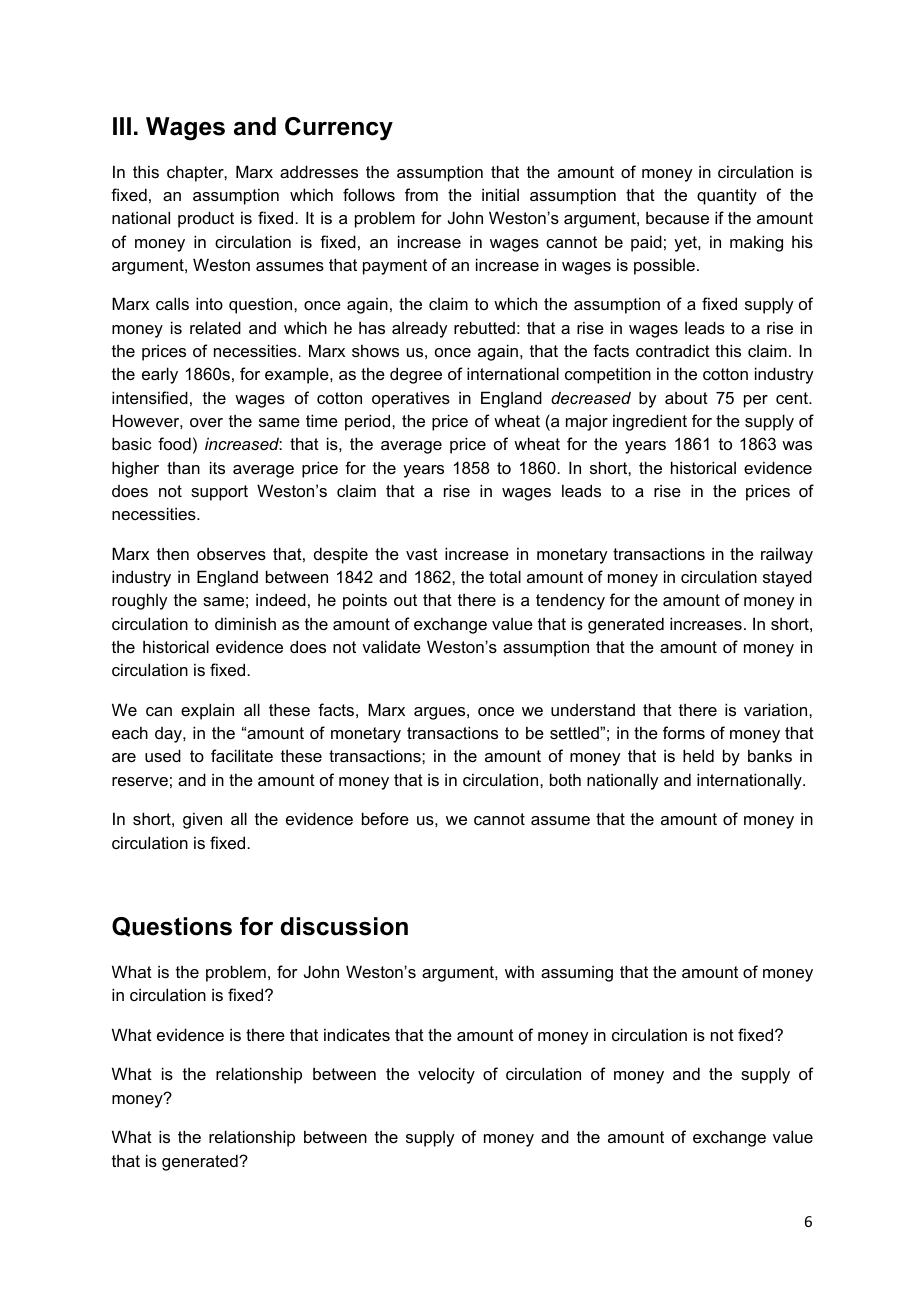 The height and width of the screenshot is (1308, 924). I want to click on indicates, so click(357, 1034).
